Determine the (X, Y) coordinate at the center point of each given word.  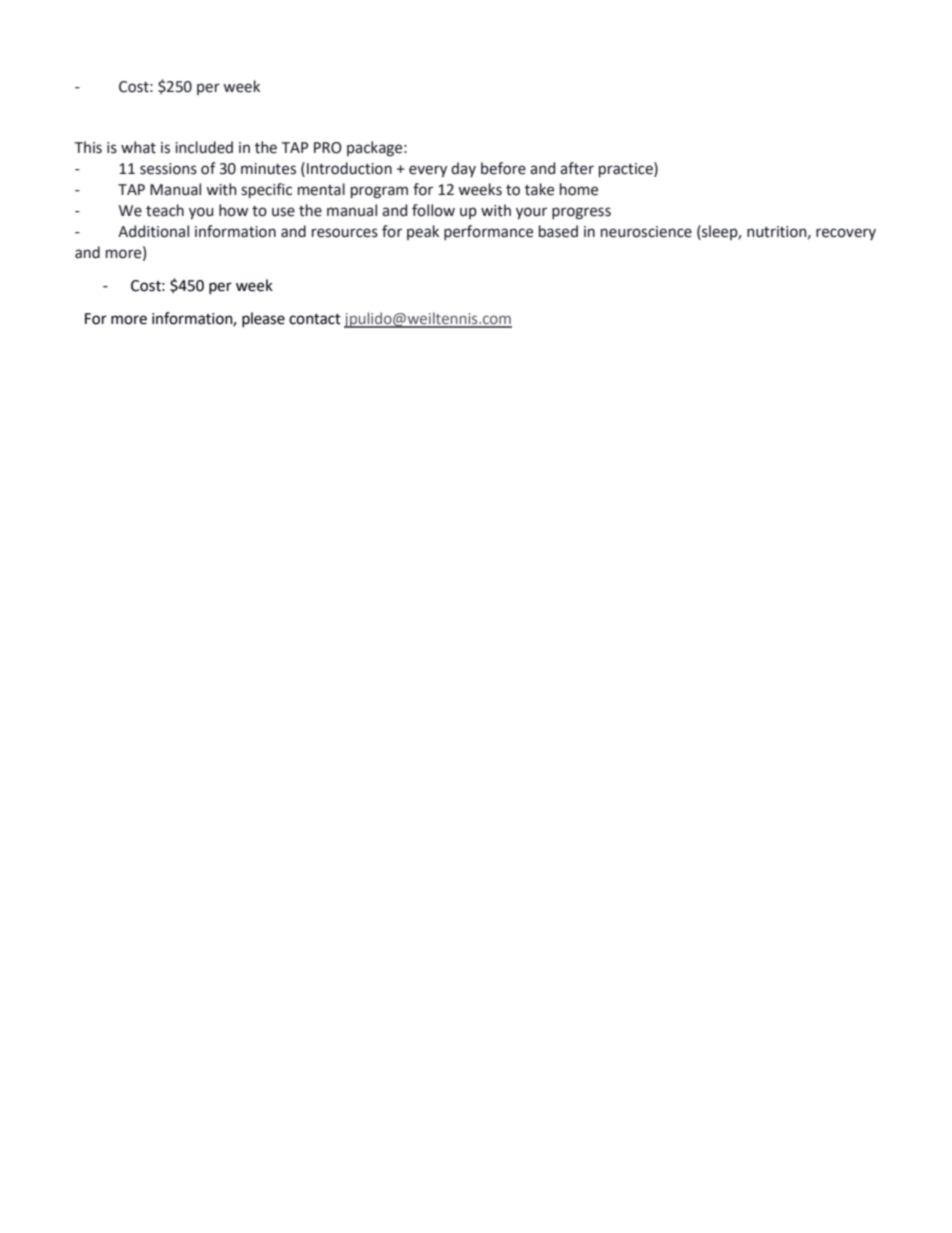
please (263, 320)
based (558, 231)
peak (423, 232)
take (539, 189)
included (204, 147)
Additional (153, 231)
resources (345, 233)
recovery (846, 234)
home (579, 189)
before (503, 168)
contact (315, 319)
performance (488, 232)
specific (266, 190)
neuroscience (646, 232)
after (577, 168)
